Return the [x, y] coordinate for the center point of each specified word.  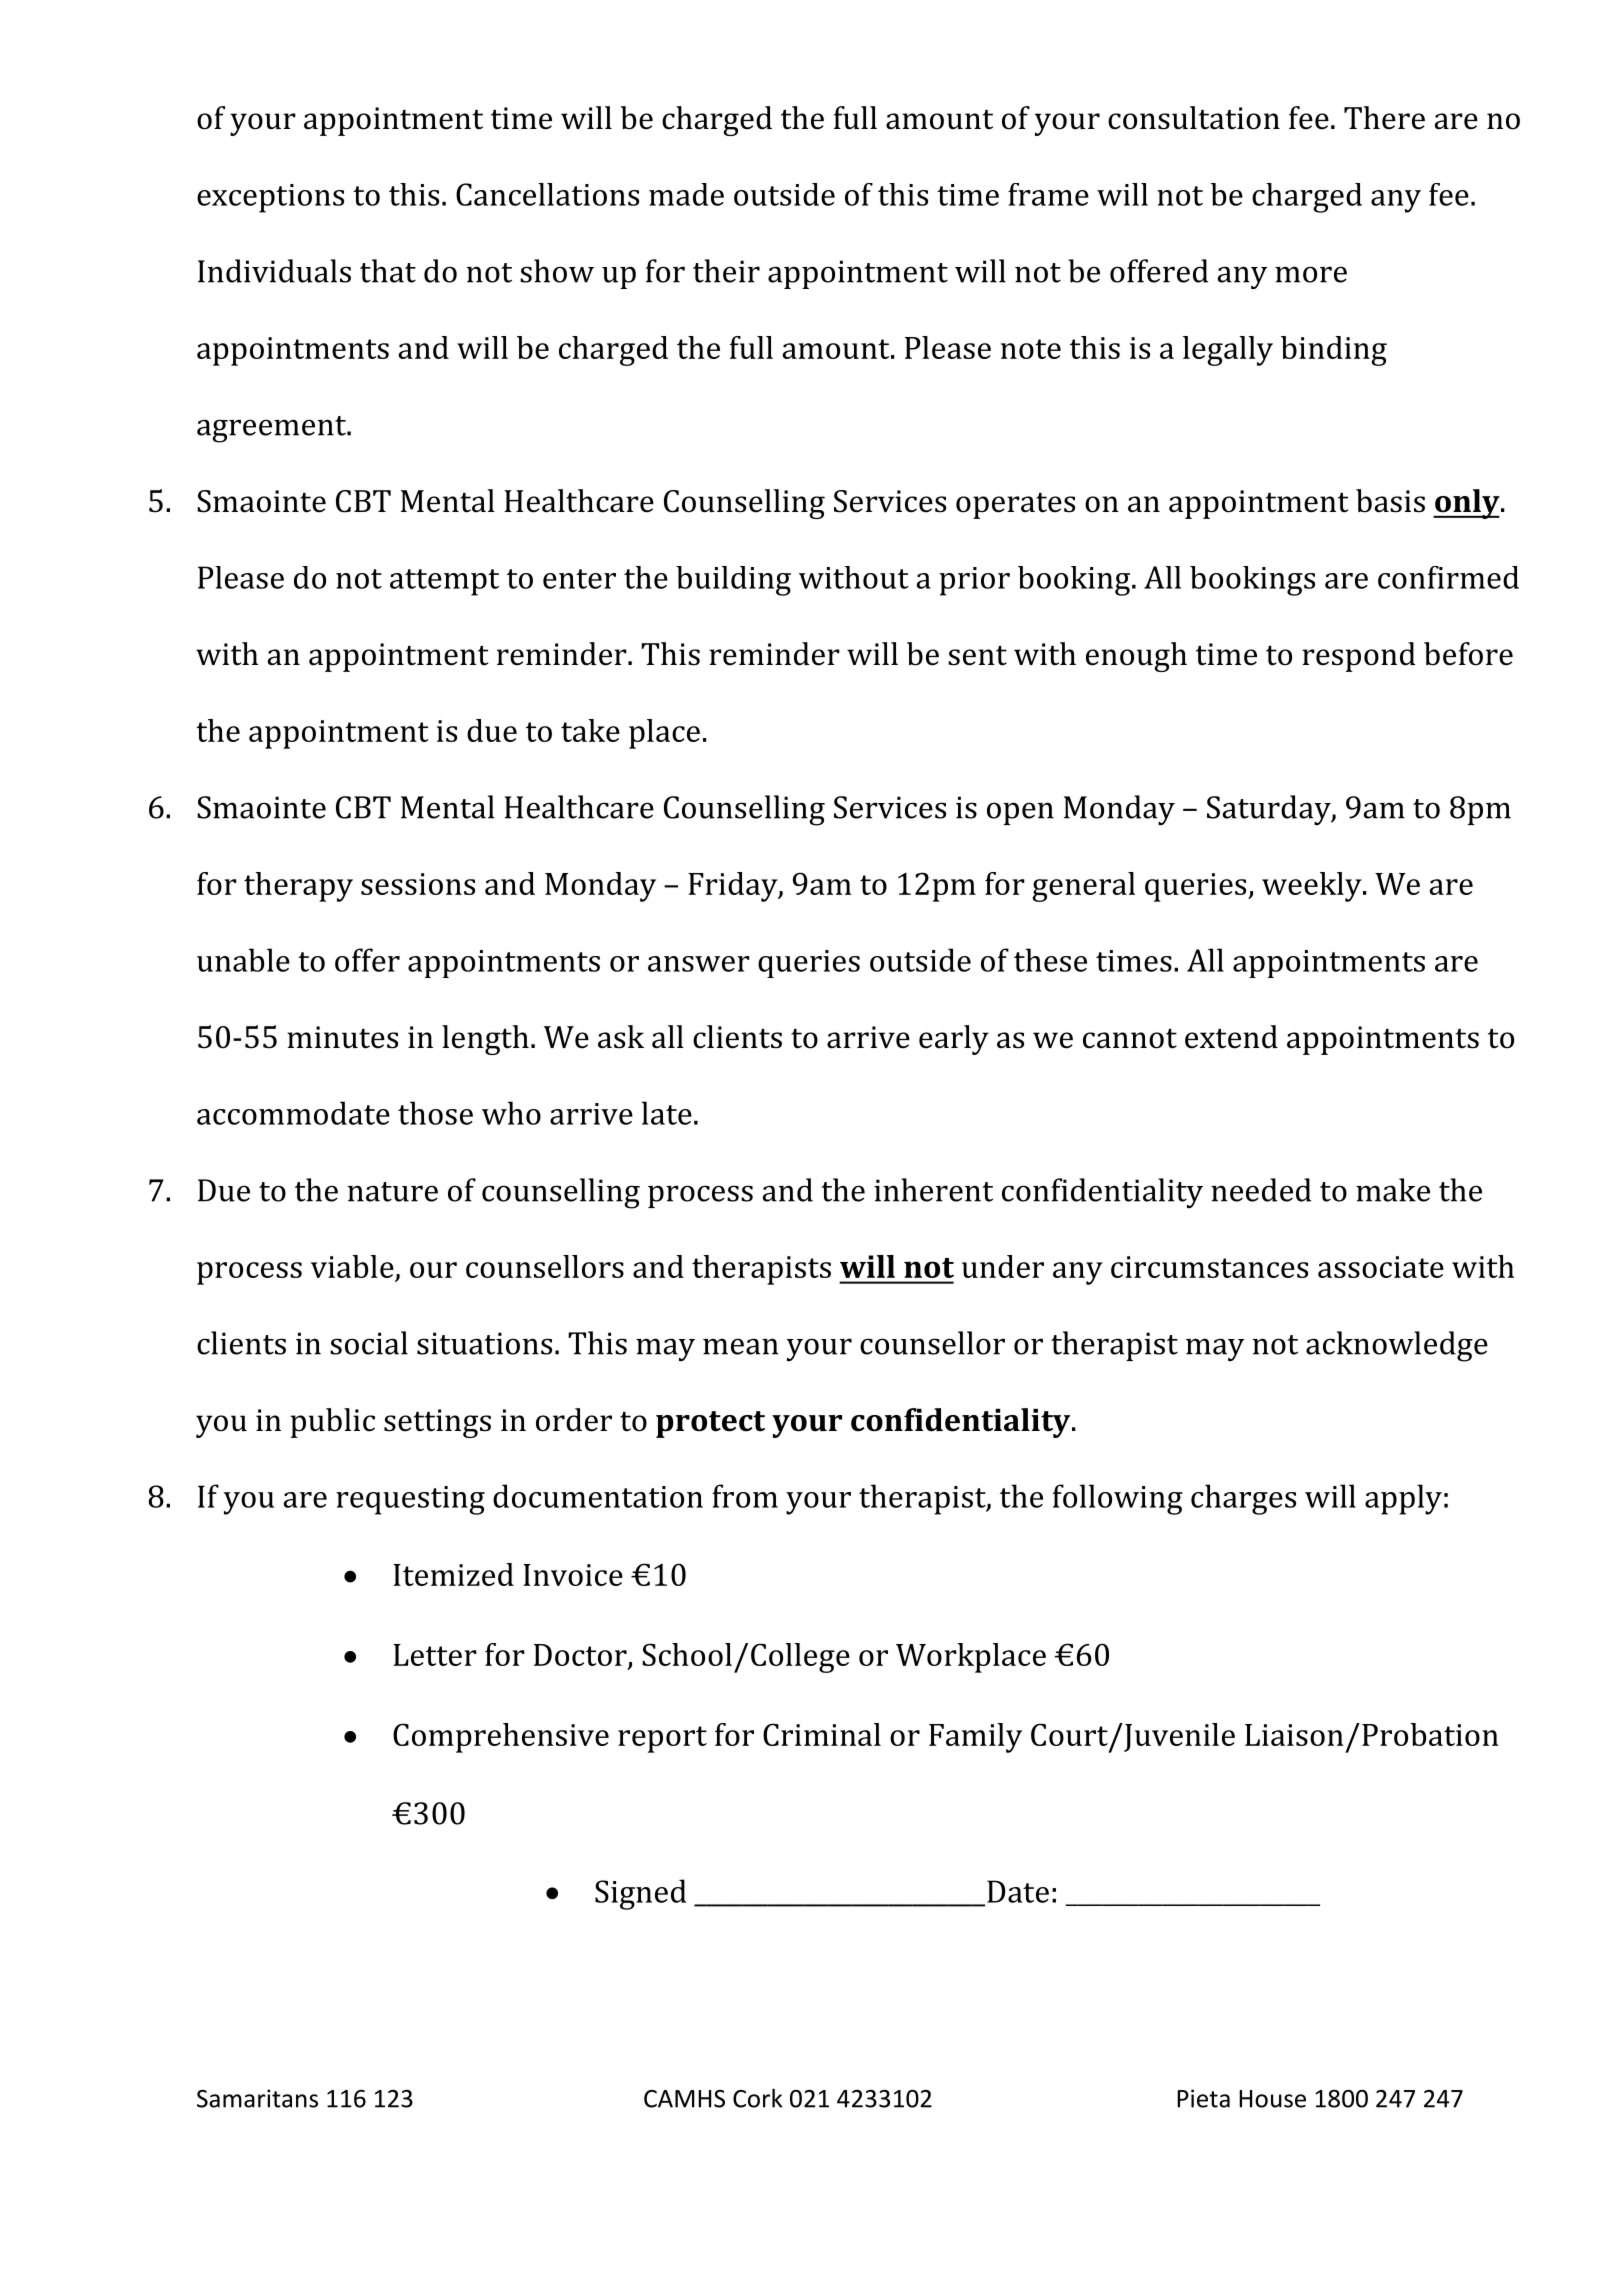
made [686, 194]
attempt [444, 582]
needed [1261, 1190]
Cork [757, 2098]
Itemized [453, 1574]
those [435, 1113]
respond [1359, 657]
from [745, 1496]
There [1384, 118]
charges [1243, 1499]
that [388, 271]
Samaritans [257, 2098]
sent [977, 656]
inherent [933, 1190]
